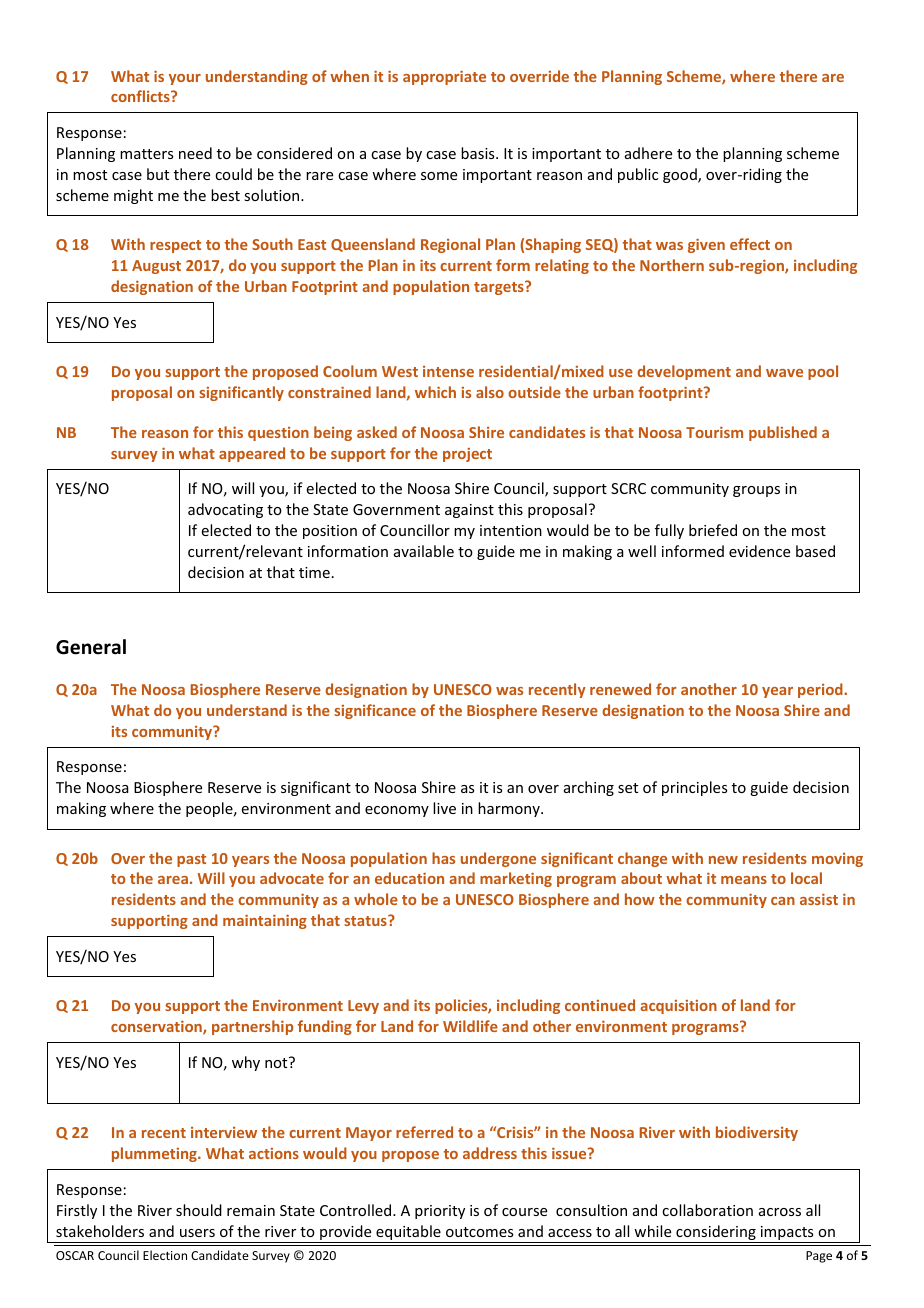 This screenshot has width=924, height=1308. Describe the element at coordinates (716, 1234) in the screenshot. I see `considering` at that location.
